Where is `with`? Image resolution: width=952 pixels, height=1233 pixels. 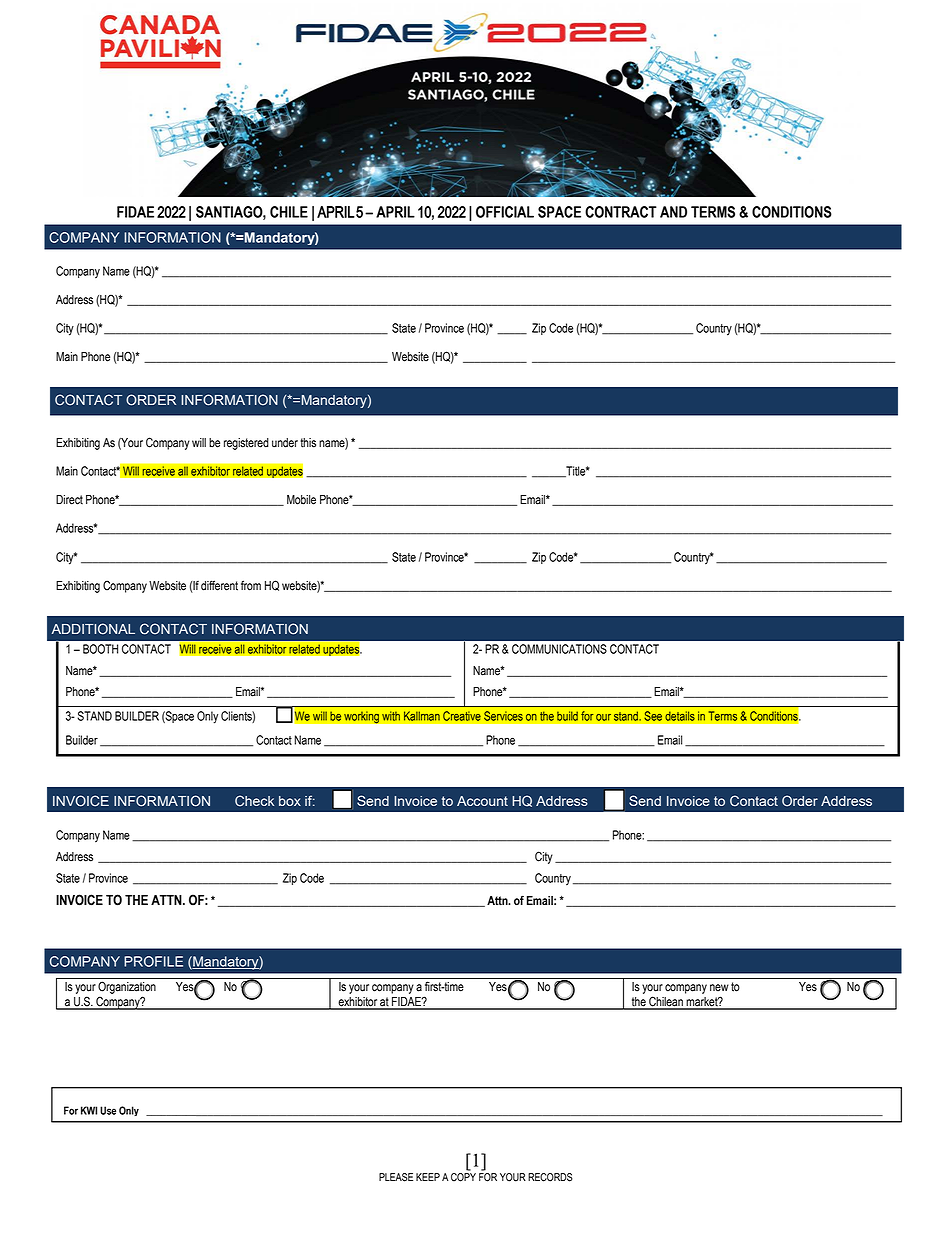 with is located at coordinates (391, 716).
